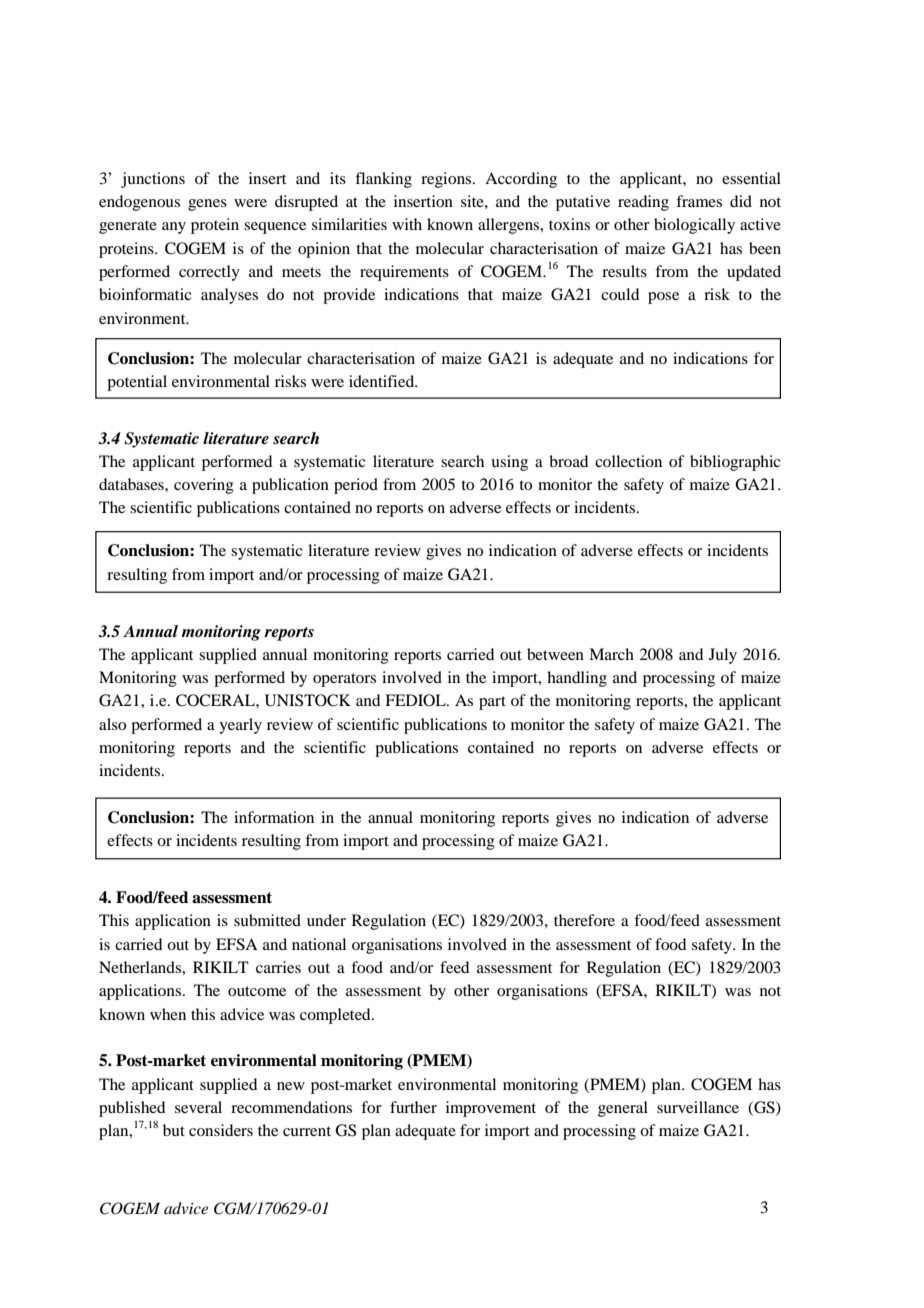  Describe the element at coordinates (356, 486) in the document. I see `period` at that location.
